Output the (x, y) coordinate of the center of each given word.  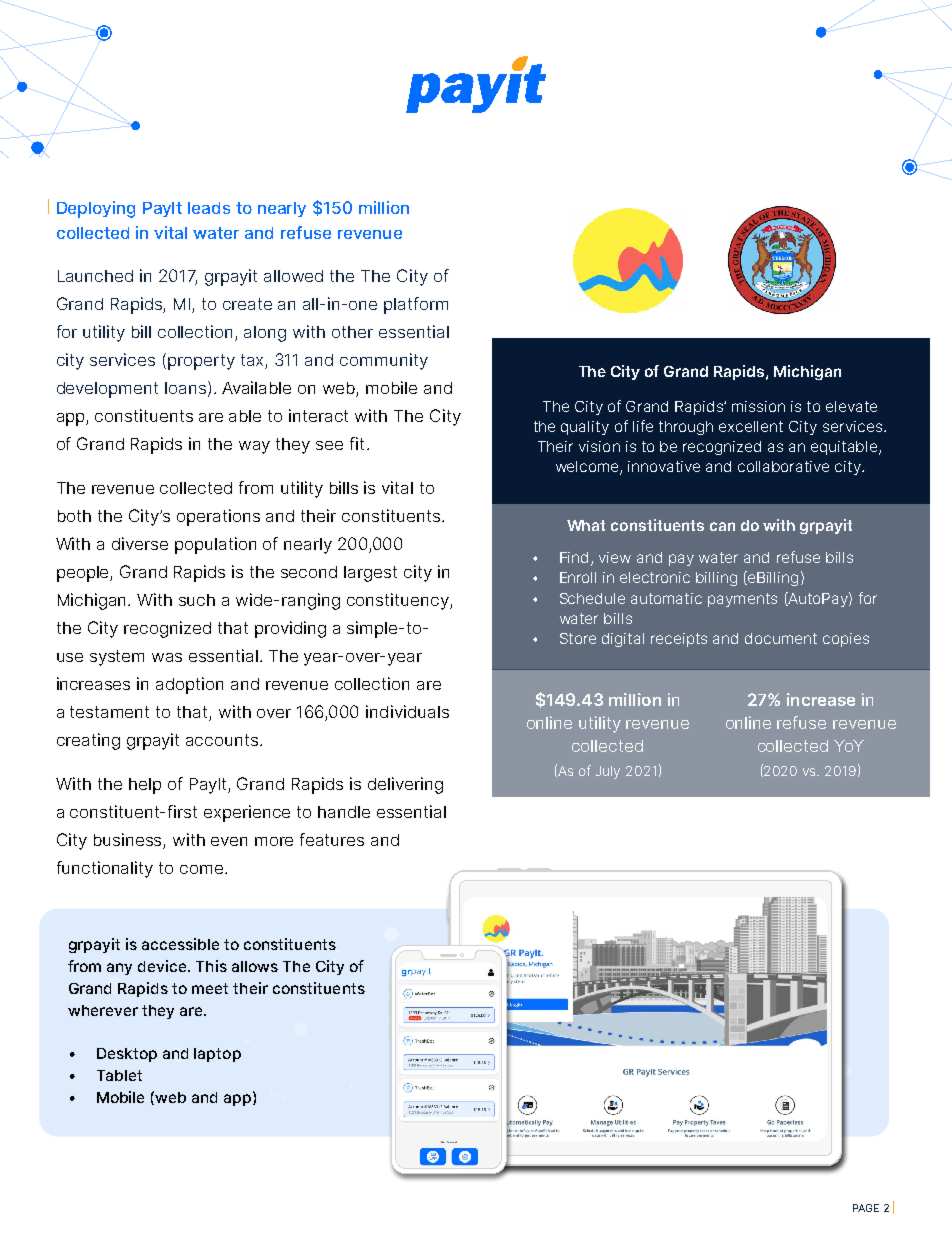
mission (758, 406)
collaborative (783, 466)
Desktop (127, 1055)
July (608, 772)
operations (218, 517)
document (781, 638)
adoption (189, 685)
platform (416, 305)
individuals (407, 711)
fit (357, 443)
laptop (217, 1055)
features (332, 839)
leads (209, 208)
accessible (180, 944)
